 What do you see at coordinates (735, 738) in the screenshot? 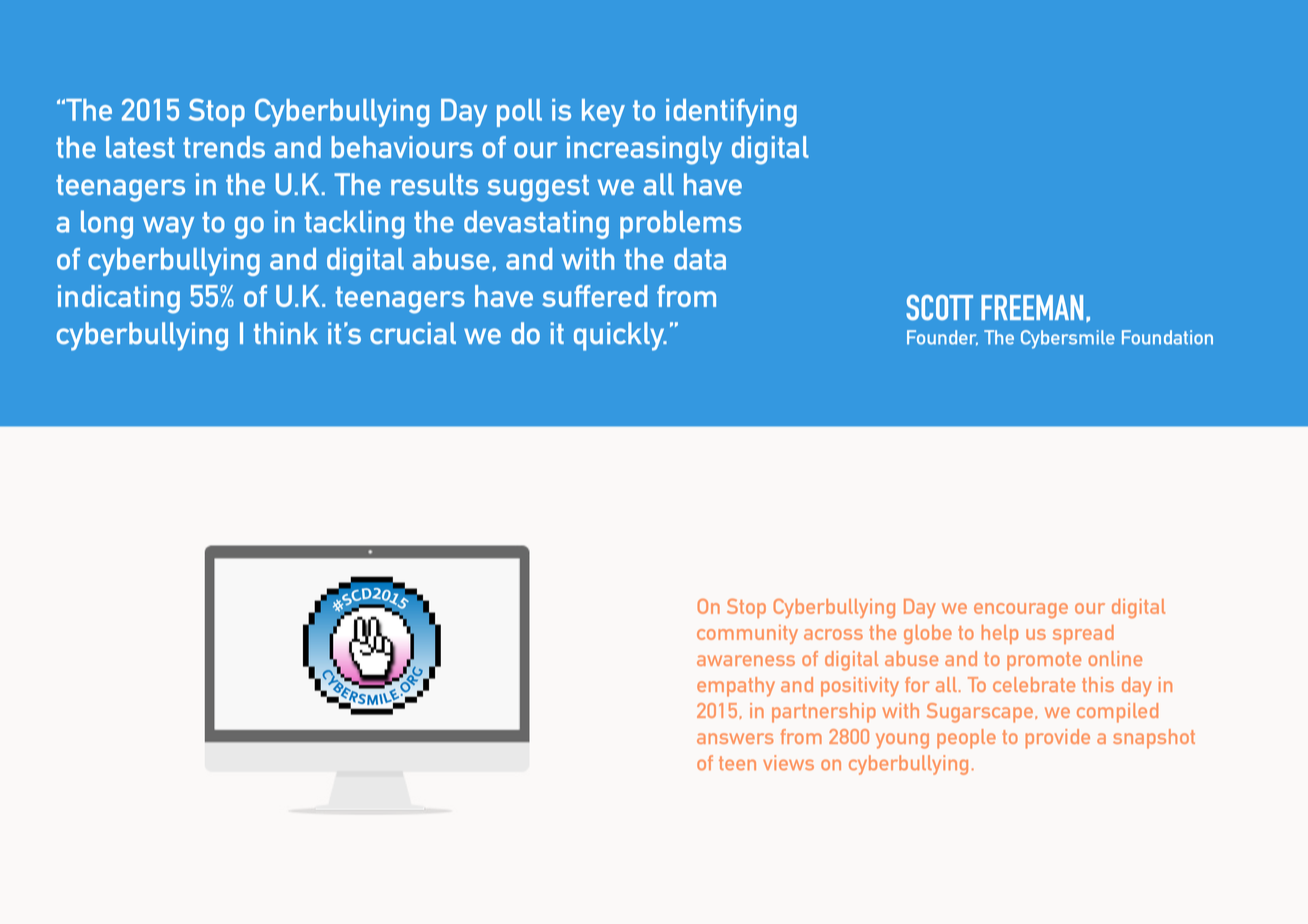
I see `answers` at bounding box center [735, 738].
